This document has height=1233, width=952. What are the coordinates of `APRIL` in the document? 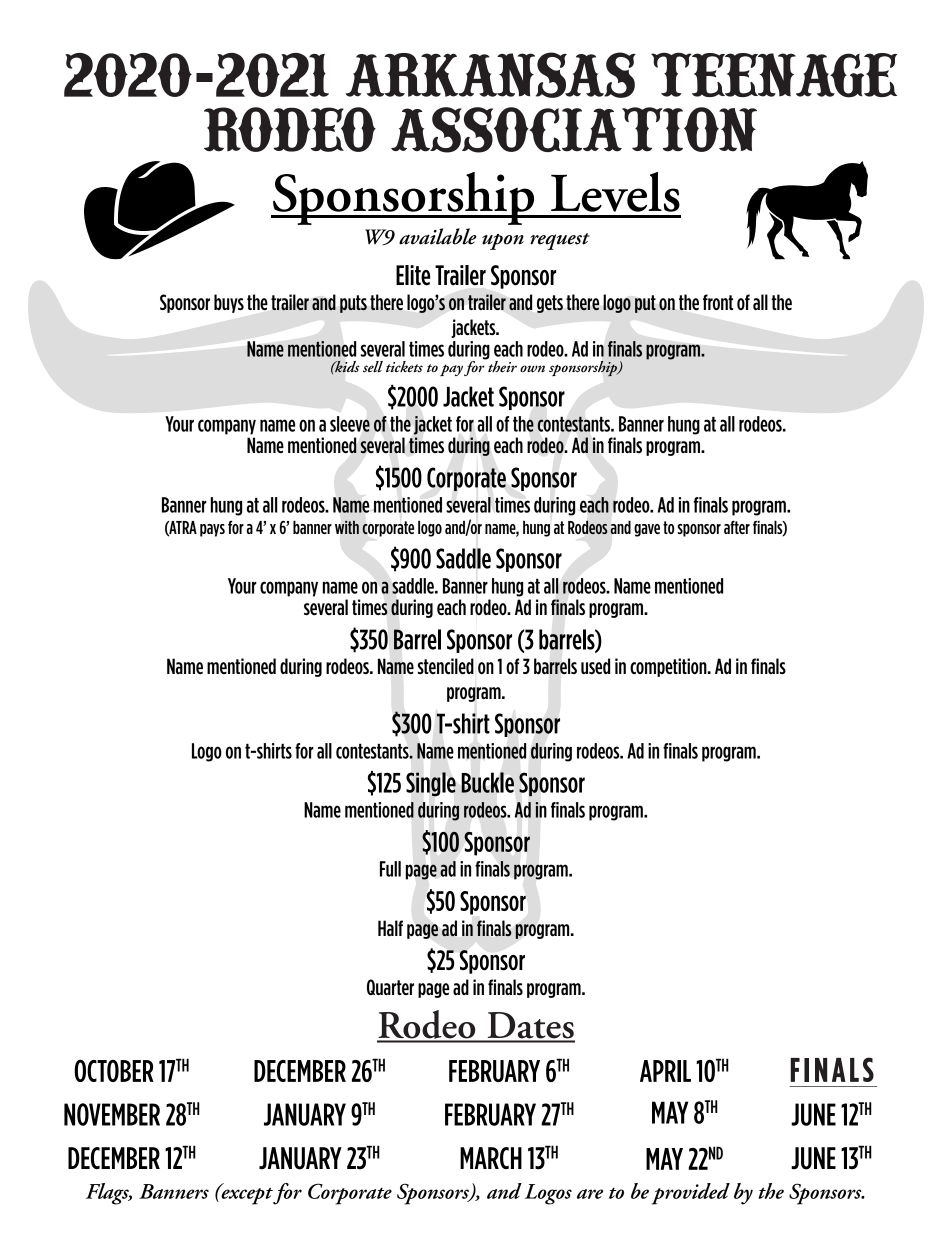 It's located at (665, 1071).
